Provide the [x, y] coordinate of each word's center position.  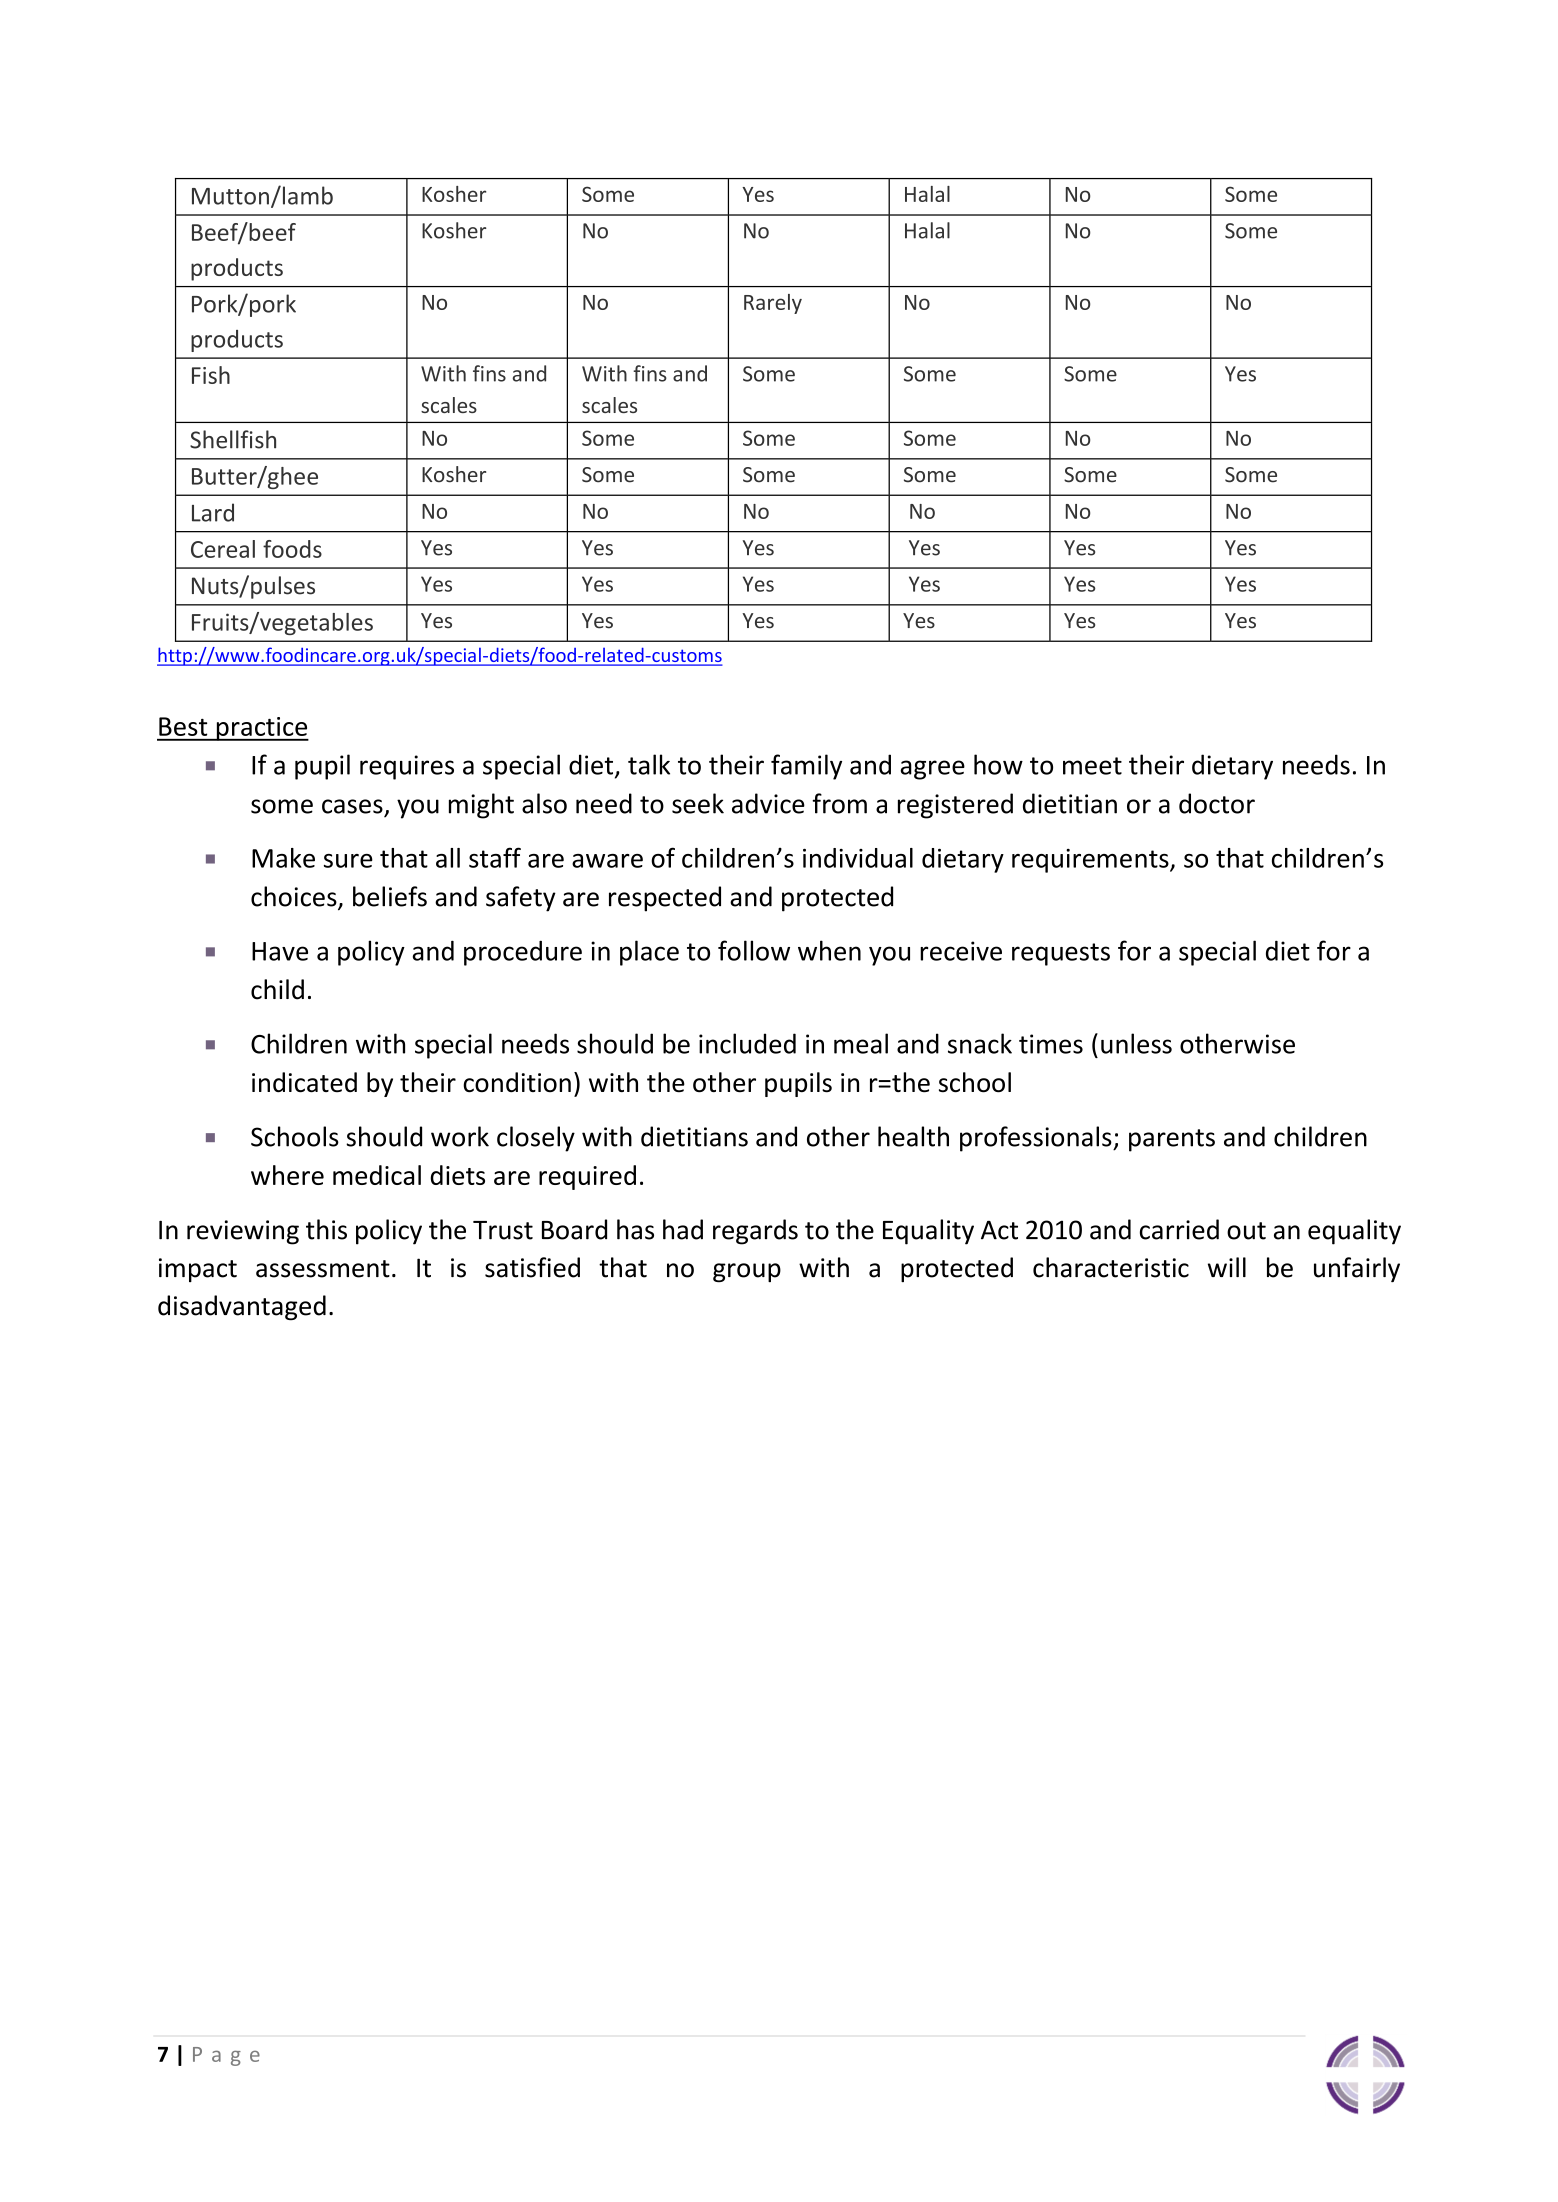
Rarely [773, 304]
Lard [213, 512]
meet [1092, 766]
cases [352, 806]
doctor [1217, 803]
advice [768, 803]
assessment [323, 1269]
